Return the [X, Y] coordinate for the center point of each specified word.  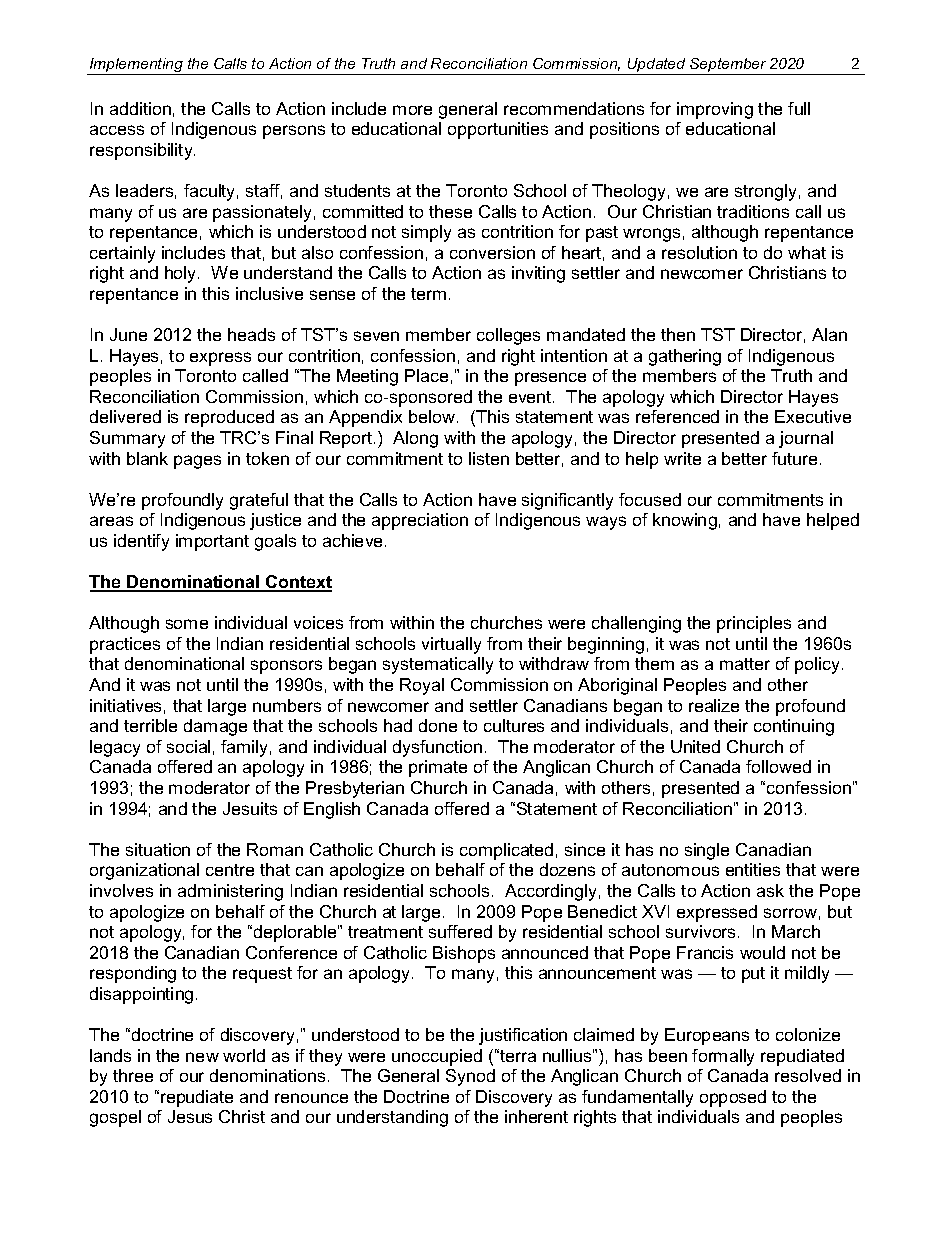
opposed [733, 1098]
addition [140, 108]
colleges [508, 336]
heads [251, 334]
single [707, 851]
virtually [451, 645]
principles [754, 624]
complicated [506, 851]
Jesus [190, 1116]
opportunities [498, 130]
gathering [685, 357]
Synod [470, 1077]
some [187, 624]
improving [715, 110]
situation [158, 849]
